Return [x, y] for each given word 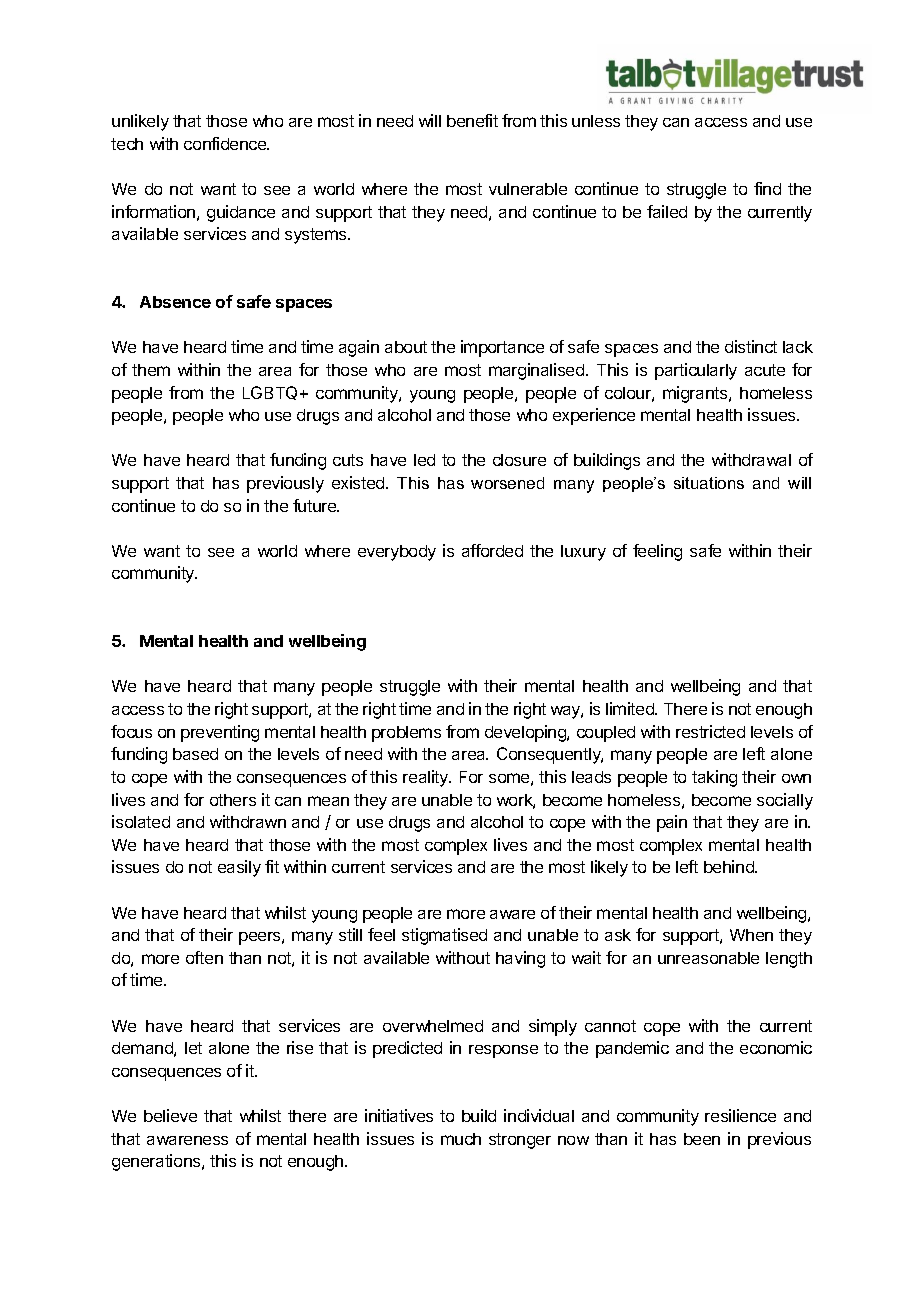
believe [170, 1115]
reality [427, 778]
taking [714, 778]
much [461, 1139]
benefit [472, 120]
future [316, 505]
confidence [226, 143]
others [233, 800]
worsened [507, 483]
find [767, 188]
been [702, 1139]
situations [709, 483]
